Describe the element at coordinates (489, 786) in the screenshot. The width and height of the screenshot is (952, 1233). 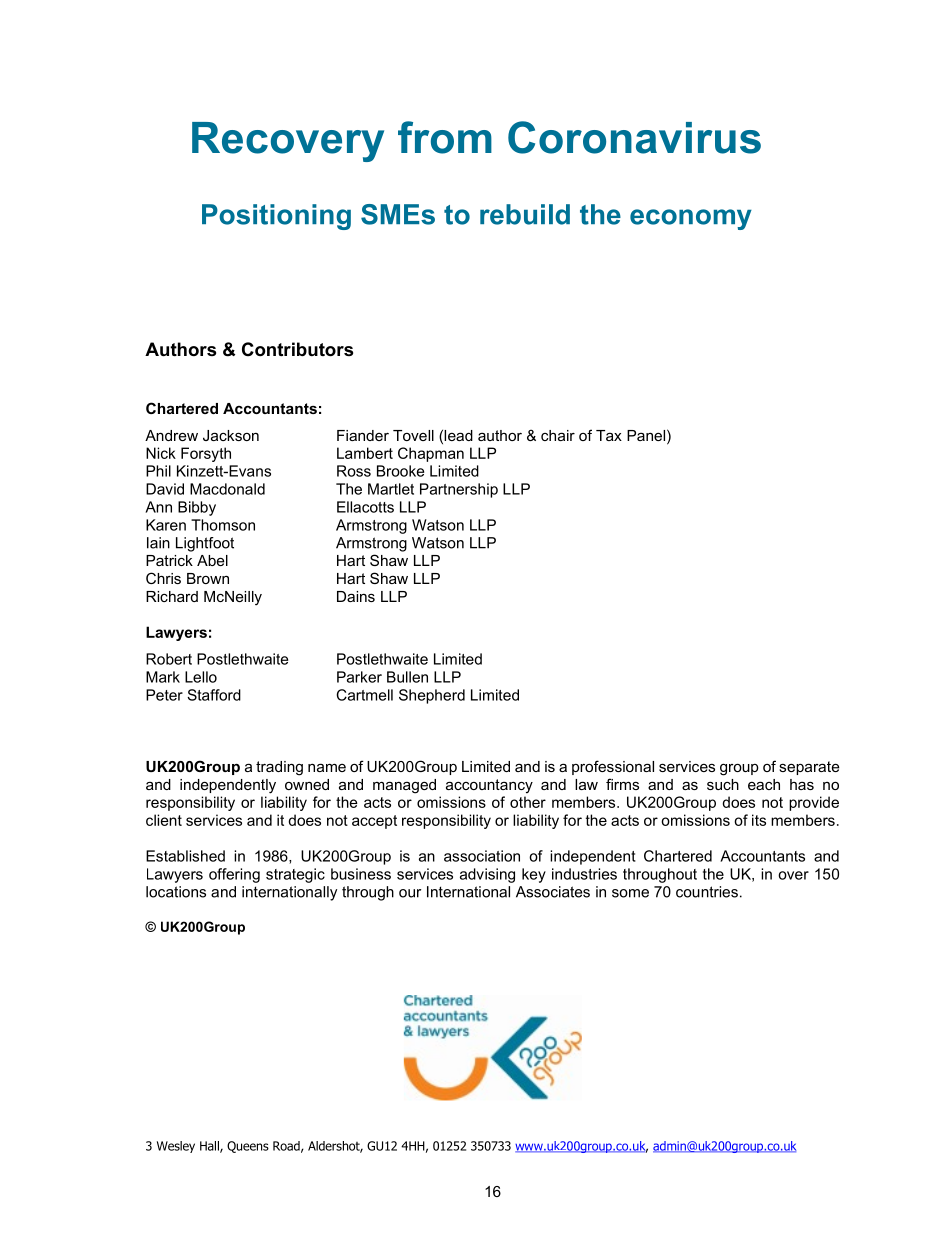
I see `accountancy` at that location.
